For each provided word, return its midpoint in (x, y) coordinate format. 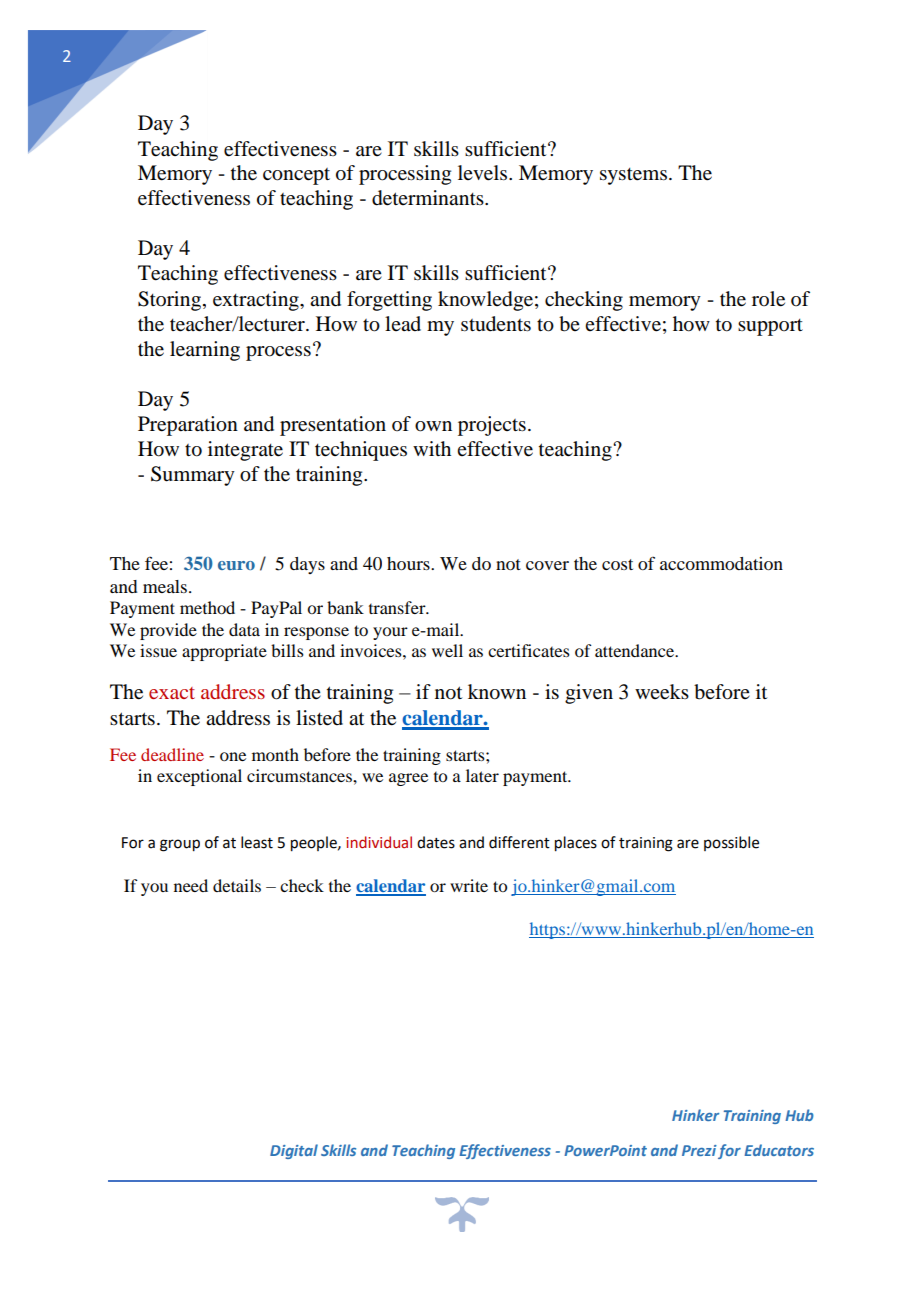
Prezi (699, 1150)
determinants (429, 198)
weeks (662, 692)
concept (296, 176)
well (447, 650)
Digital (294, 1151)
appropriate (224, 652)
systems (633, 176)
